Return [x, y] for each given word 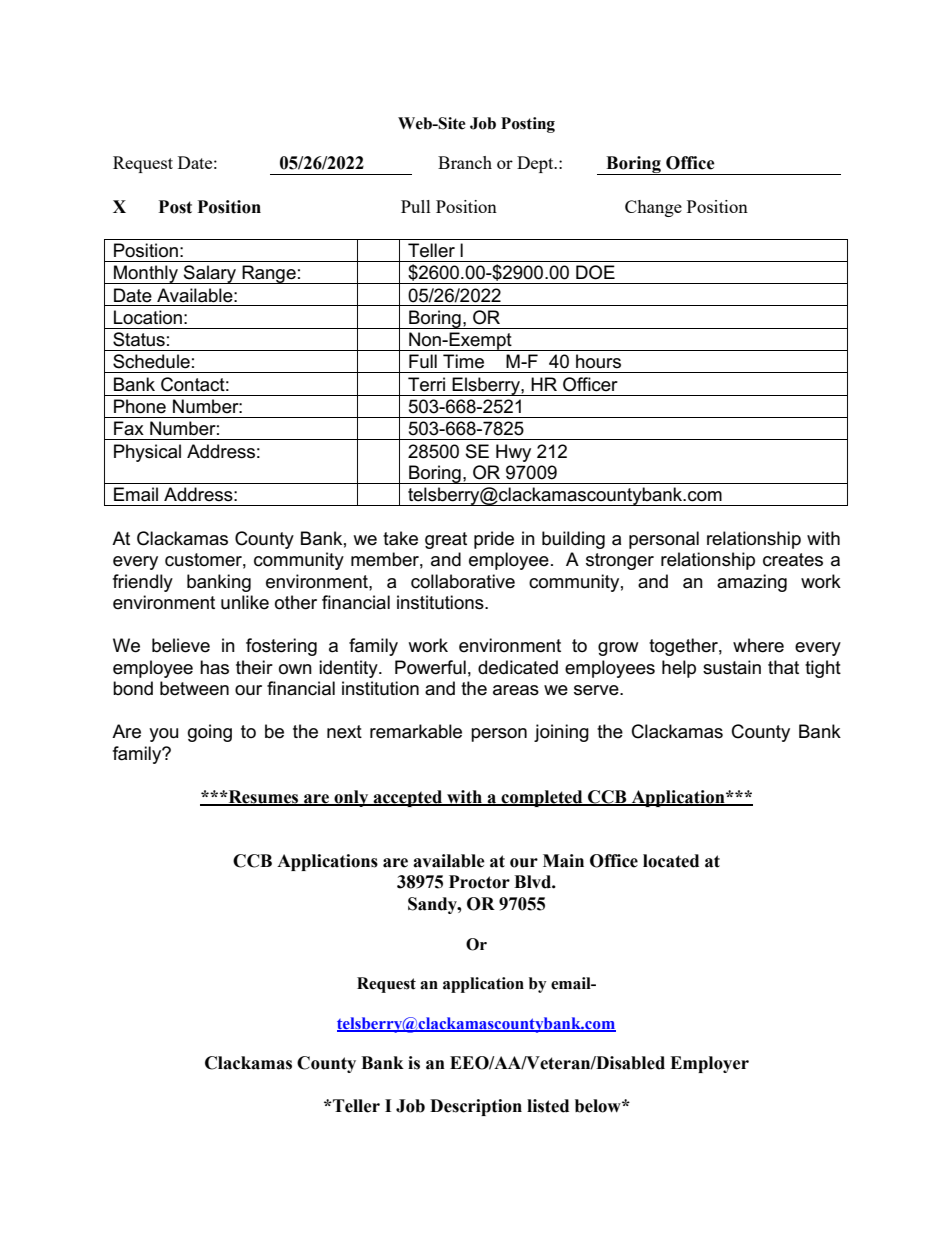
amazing [752, 583]
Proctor [479, 882]
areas [516, 690]
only [351, 798]
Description [476, 1107]
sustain [732, 667]
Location [148, 317]
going [210, 733]
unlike [245, 602]
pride [494, 540]
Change [653, 208]
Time [463, 361]
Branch [465, 162]
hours [598, 361]
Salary [210, 274]
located [671, 861]
